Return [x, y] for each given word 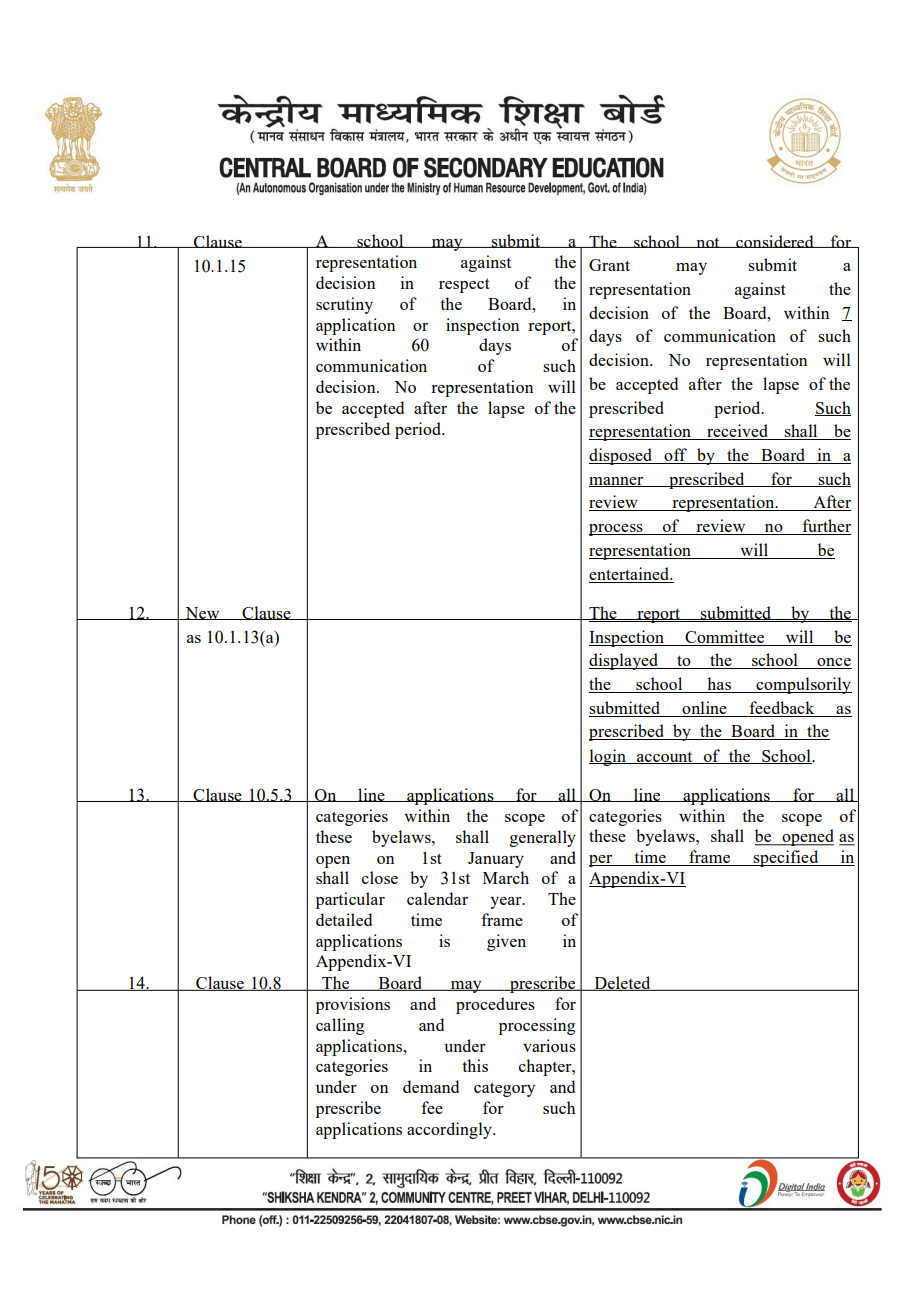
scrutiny [344, 305]
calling [340, 1026]
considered [775, 241]
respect [464, 285]
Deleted [622, 983]
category [504, 1089]
